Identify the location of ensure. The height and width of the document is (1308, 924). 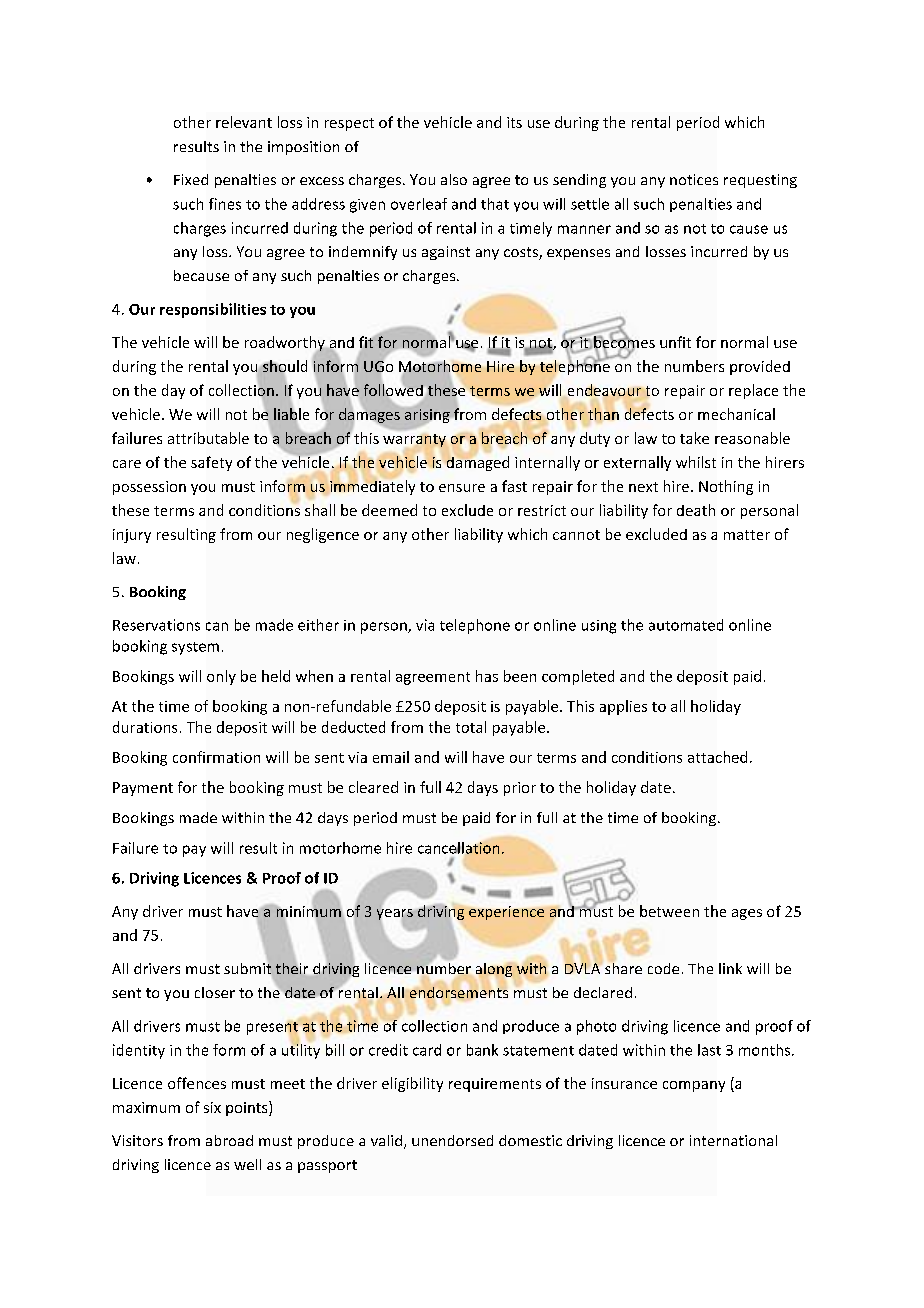
(462, 488).
